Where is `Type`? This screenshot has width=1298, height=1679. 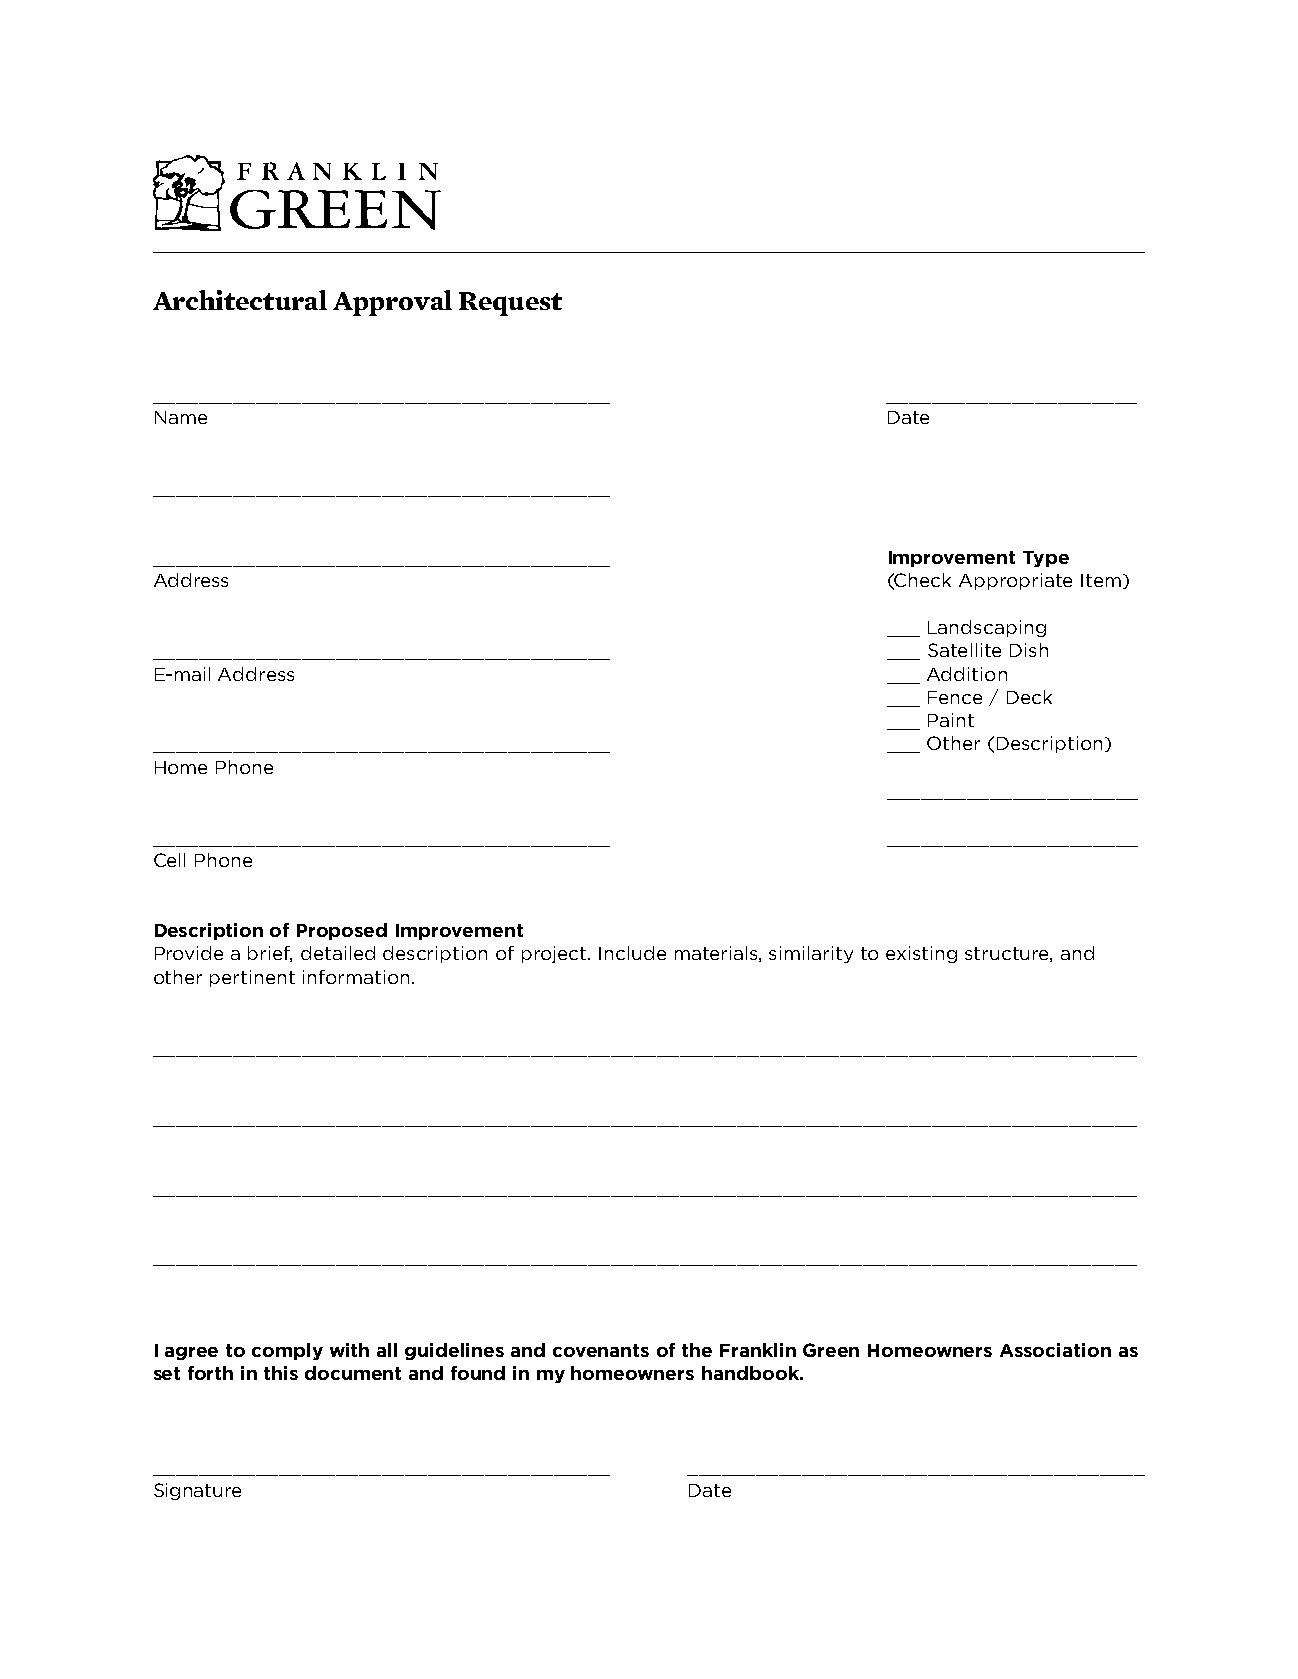 Type is located at coordinates (1046, 559).
